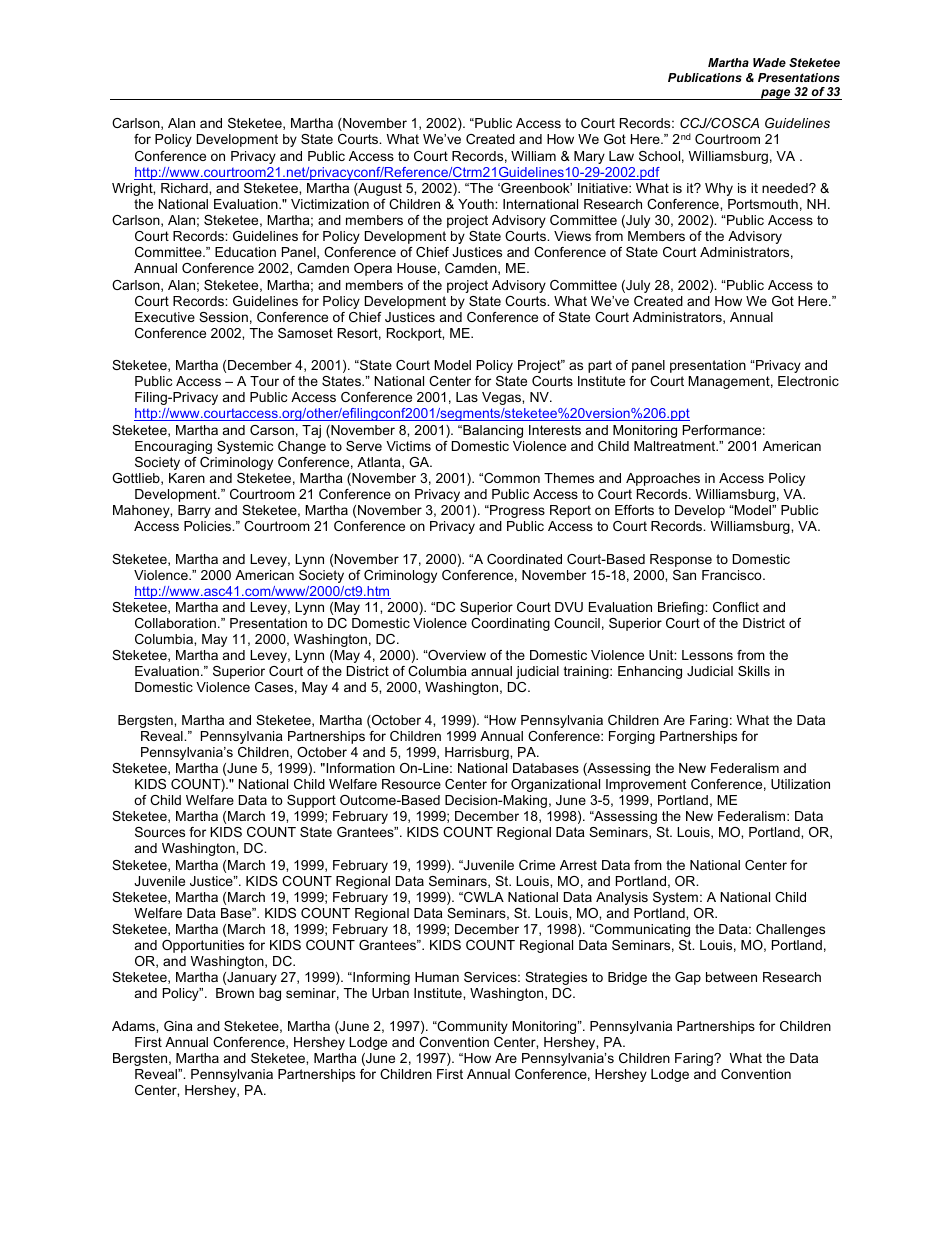 This page has width=952, height=1233. Describe the element at coordinates (185, 188) in the page. I see `Richard` at that location.
